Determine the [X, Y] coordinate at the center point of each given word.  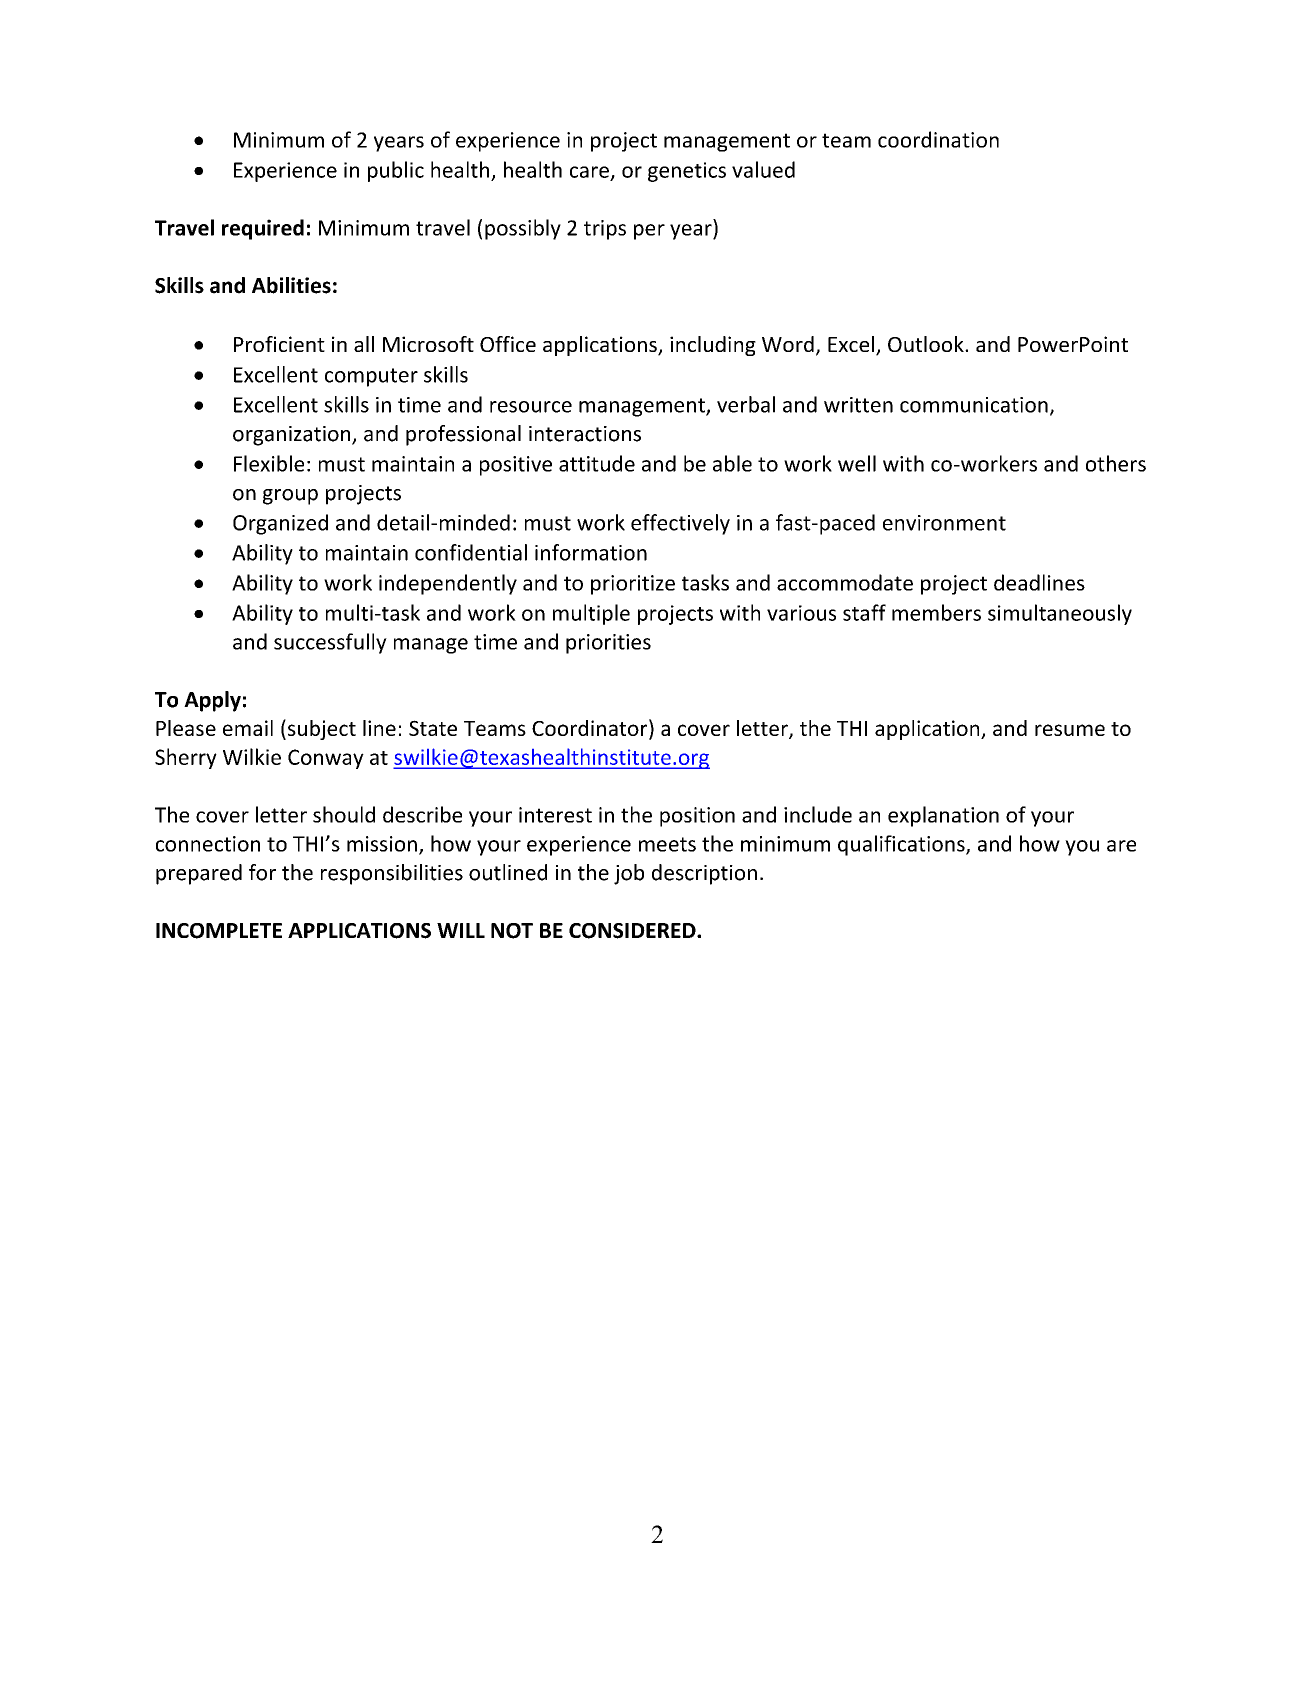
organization [293, 436]
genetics [687, 172]
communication [974, 405]
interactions [585, 434]
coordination [938, 139]
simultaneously [1060, 614]
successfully [330, 643]
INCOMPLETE [219, 931]
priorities [608, 644]
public [396, 171]
